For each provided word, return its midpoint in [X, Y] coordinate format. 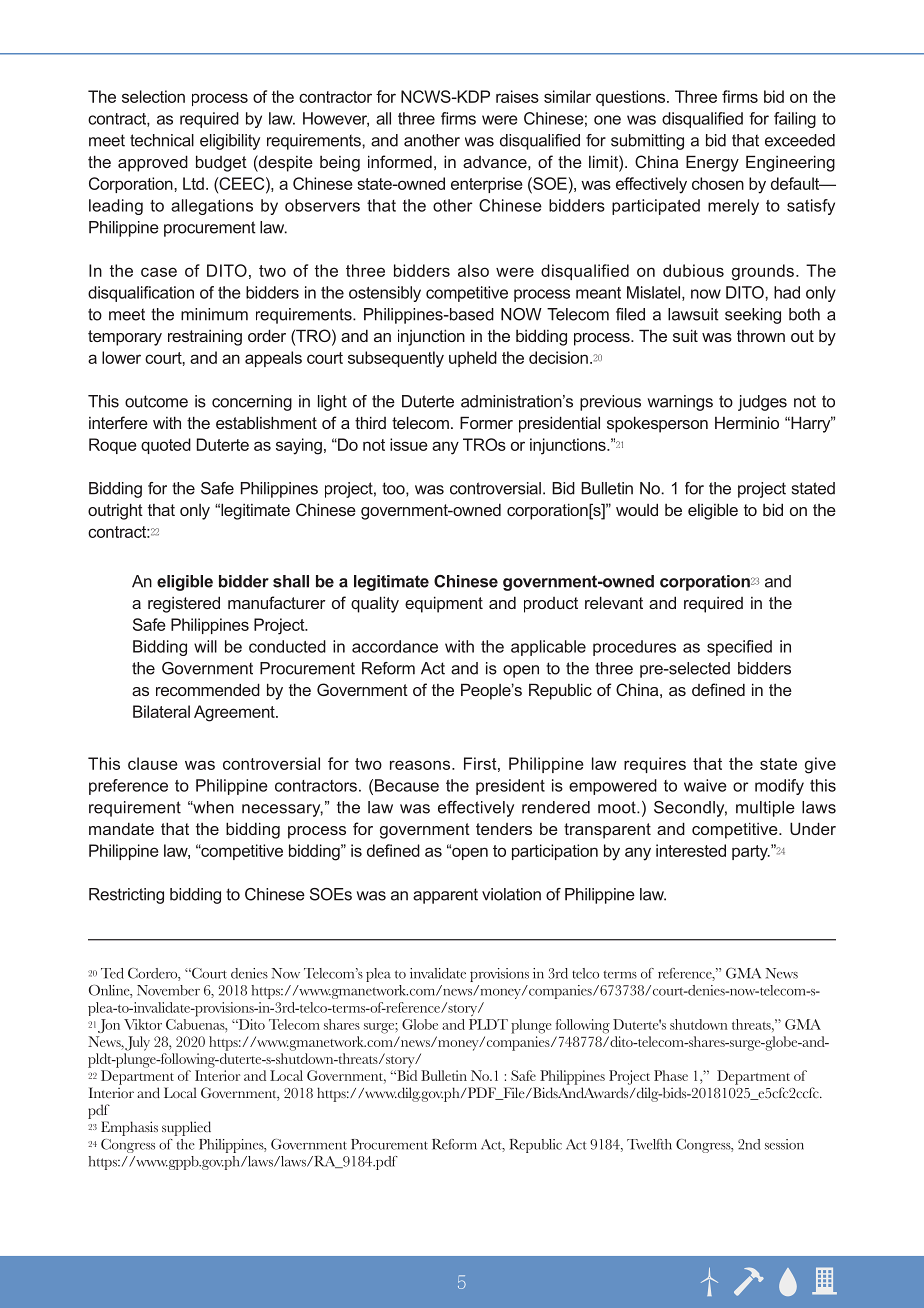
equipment [444, 604]
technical [162, 140]
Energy [712, 163]
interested [691, 850]
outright [115, 511]
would [637, 509]
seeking [753, 316]
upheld [473, 359]
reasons [421, 765]
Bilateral [161, 711]
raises [517, 96]
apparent [445, 896]
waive [705, 785]
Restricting [126, 896]
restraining [205, 337]
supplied [186, 1128]
